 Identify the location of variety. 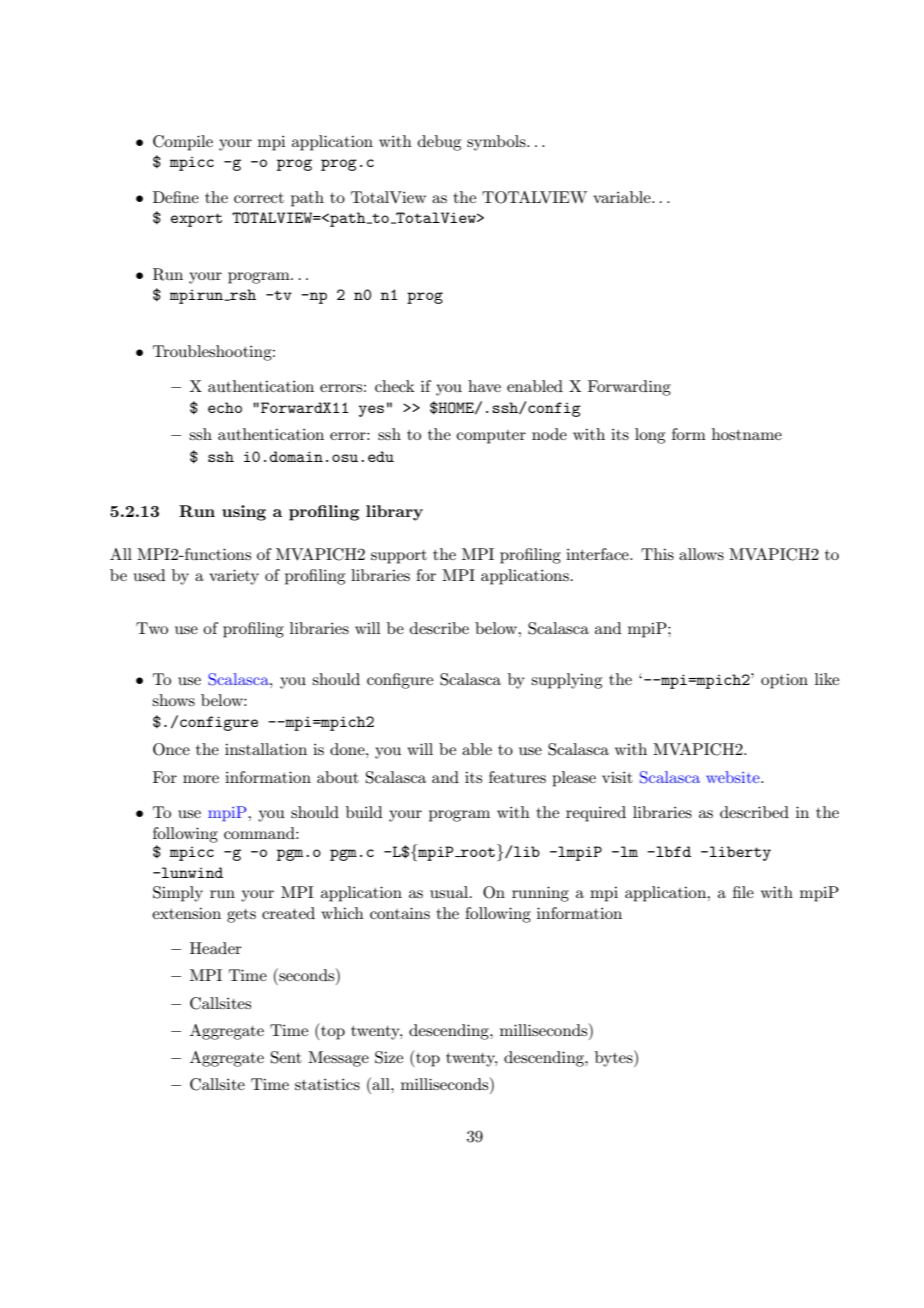
(234, 577).
